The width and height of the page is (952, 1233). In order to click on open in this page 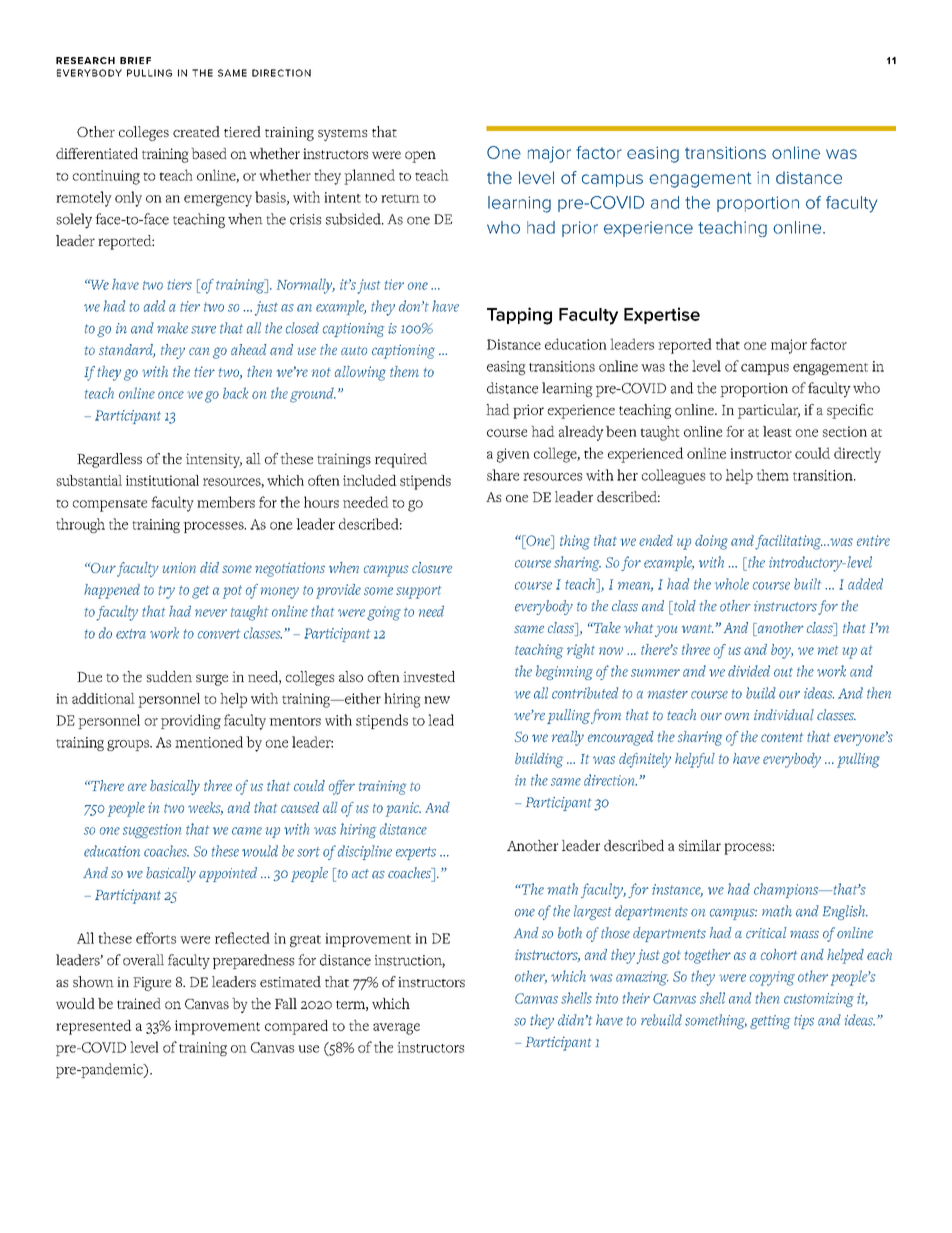, I will do `click(420, 157)`.
